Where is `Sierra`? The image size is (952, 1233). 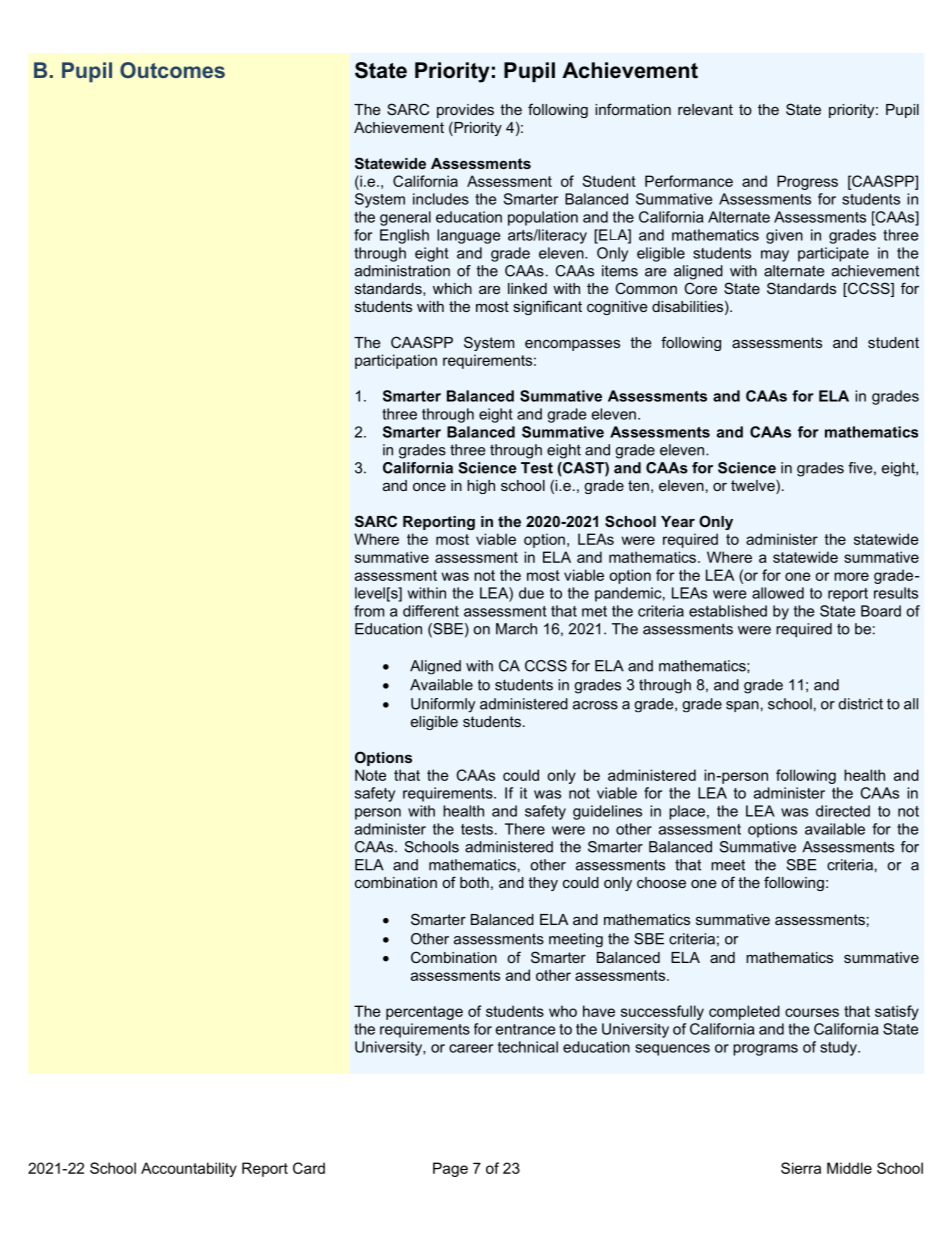 Sierra is located at coordinates (801, 1168).
